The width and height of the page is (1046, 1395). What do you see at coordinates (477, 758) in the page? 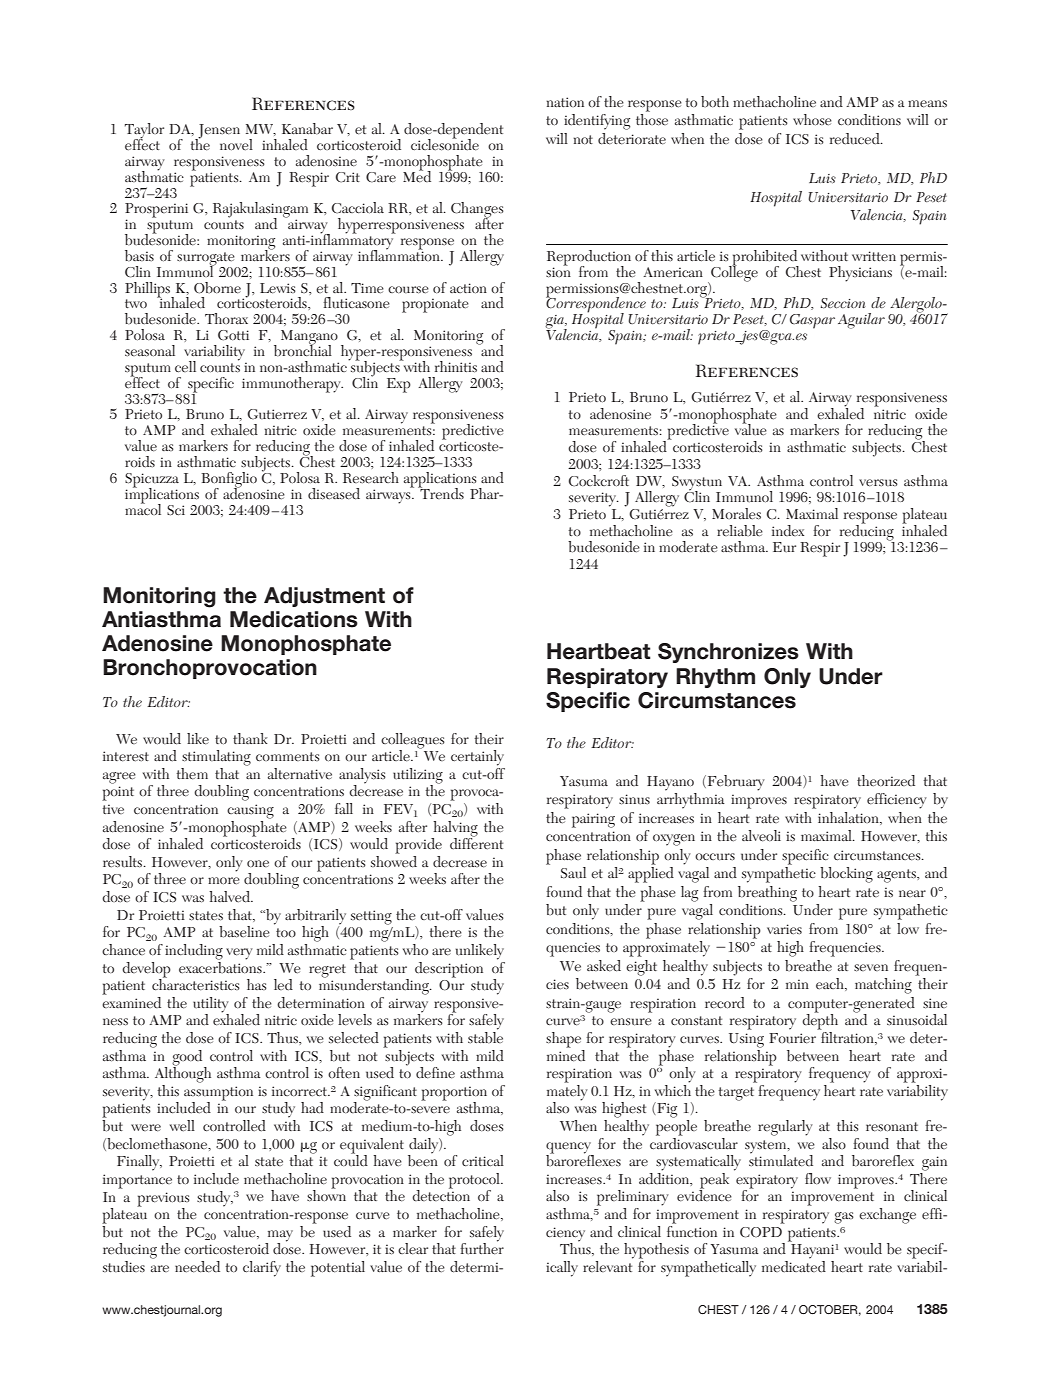
I see `certainly` at bounding box center [477, 758].
